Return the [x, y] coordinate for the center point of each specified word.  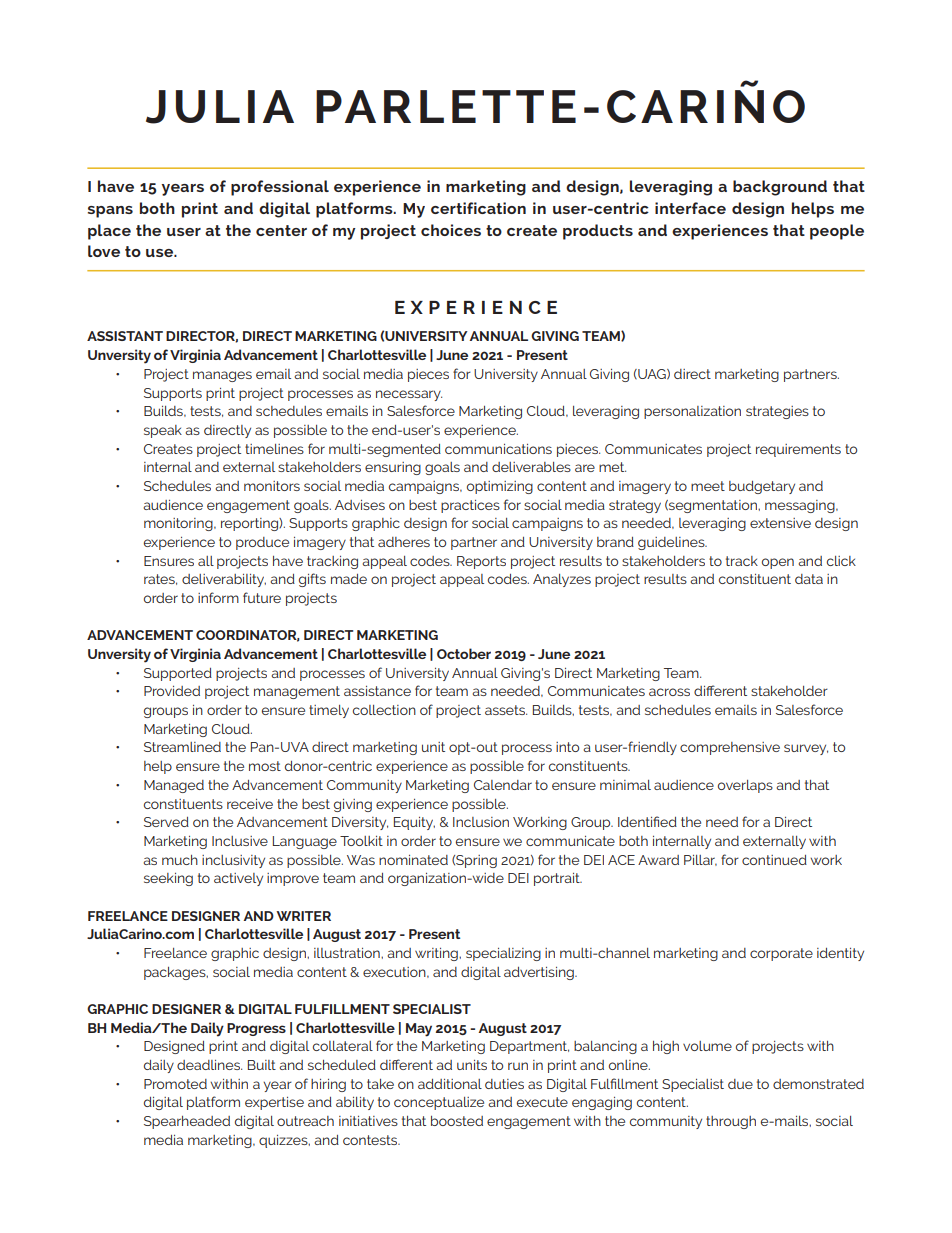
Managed [174, 786]
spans [110, 212]
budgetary [762, 487]
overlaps [745, 786]
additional [450, 1084]
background [780, 188]
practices [470, 506]
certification [478, 208]
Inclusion [481, 822]
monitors [272, 486]
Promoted [175, 1084]
